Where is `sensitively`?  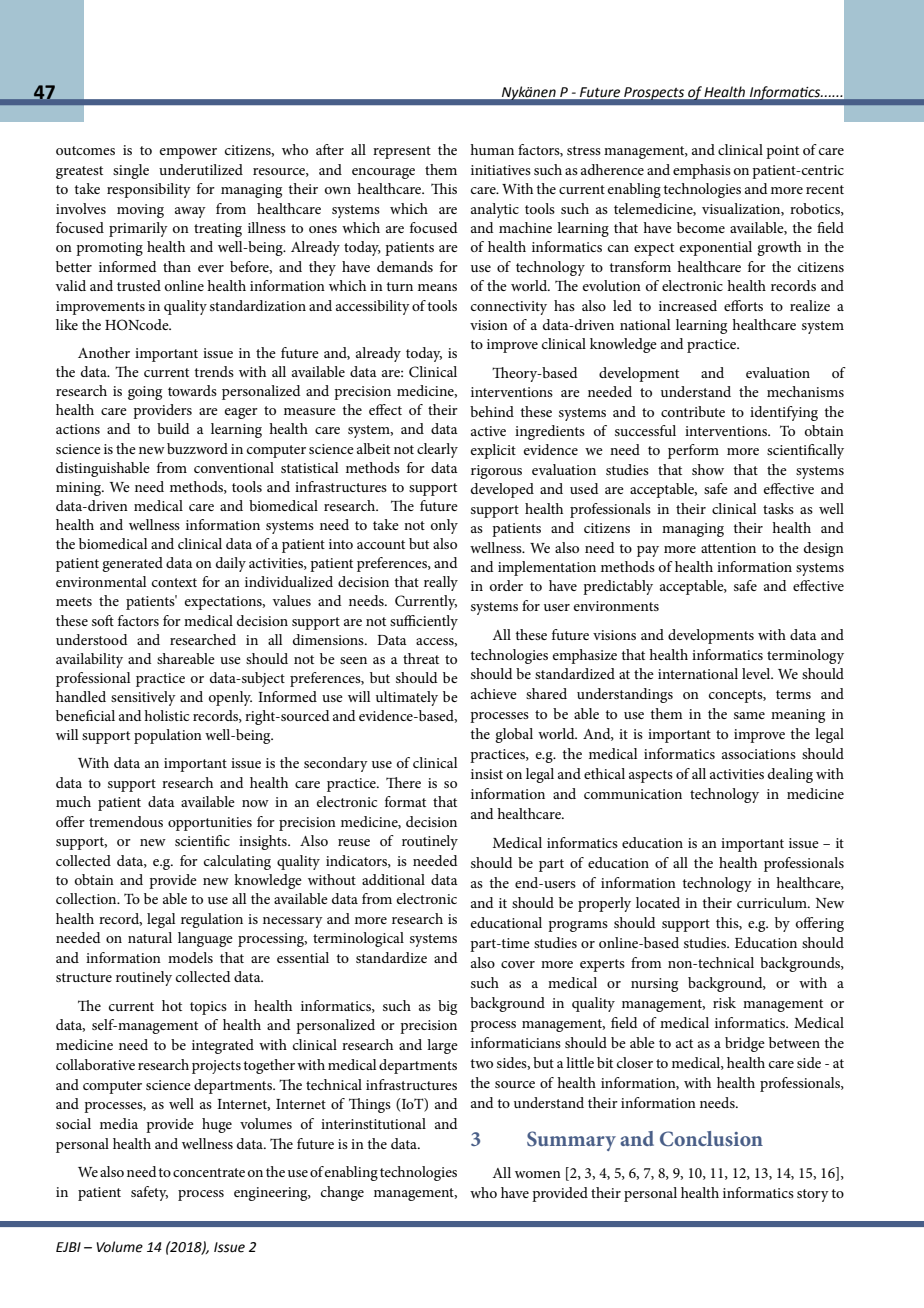 sensitively is located at coordinates (143, 698).
